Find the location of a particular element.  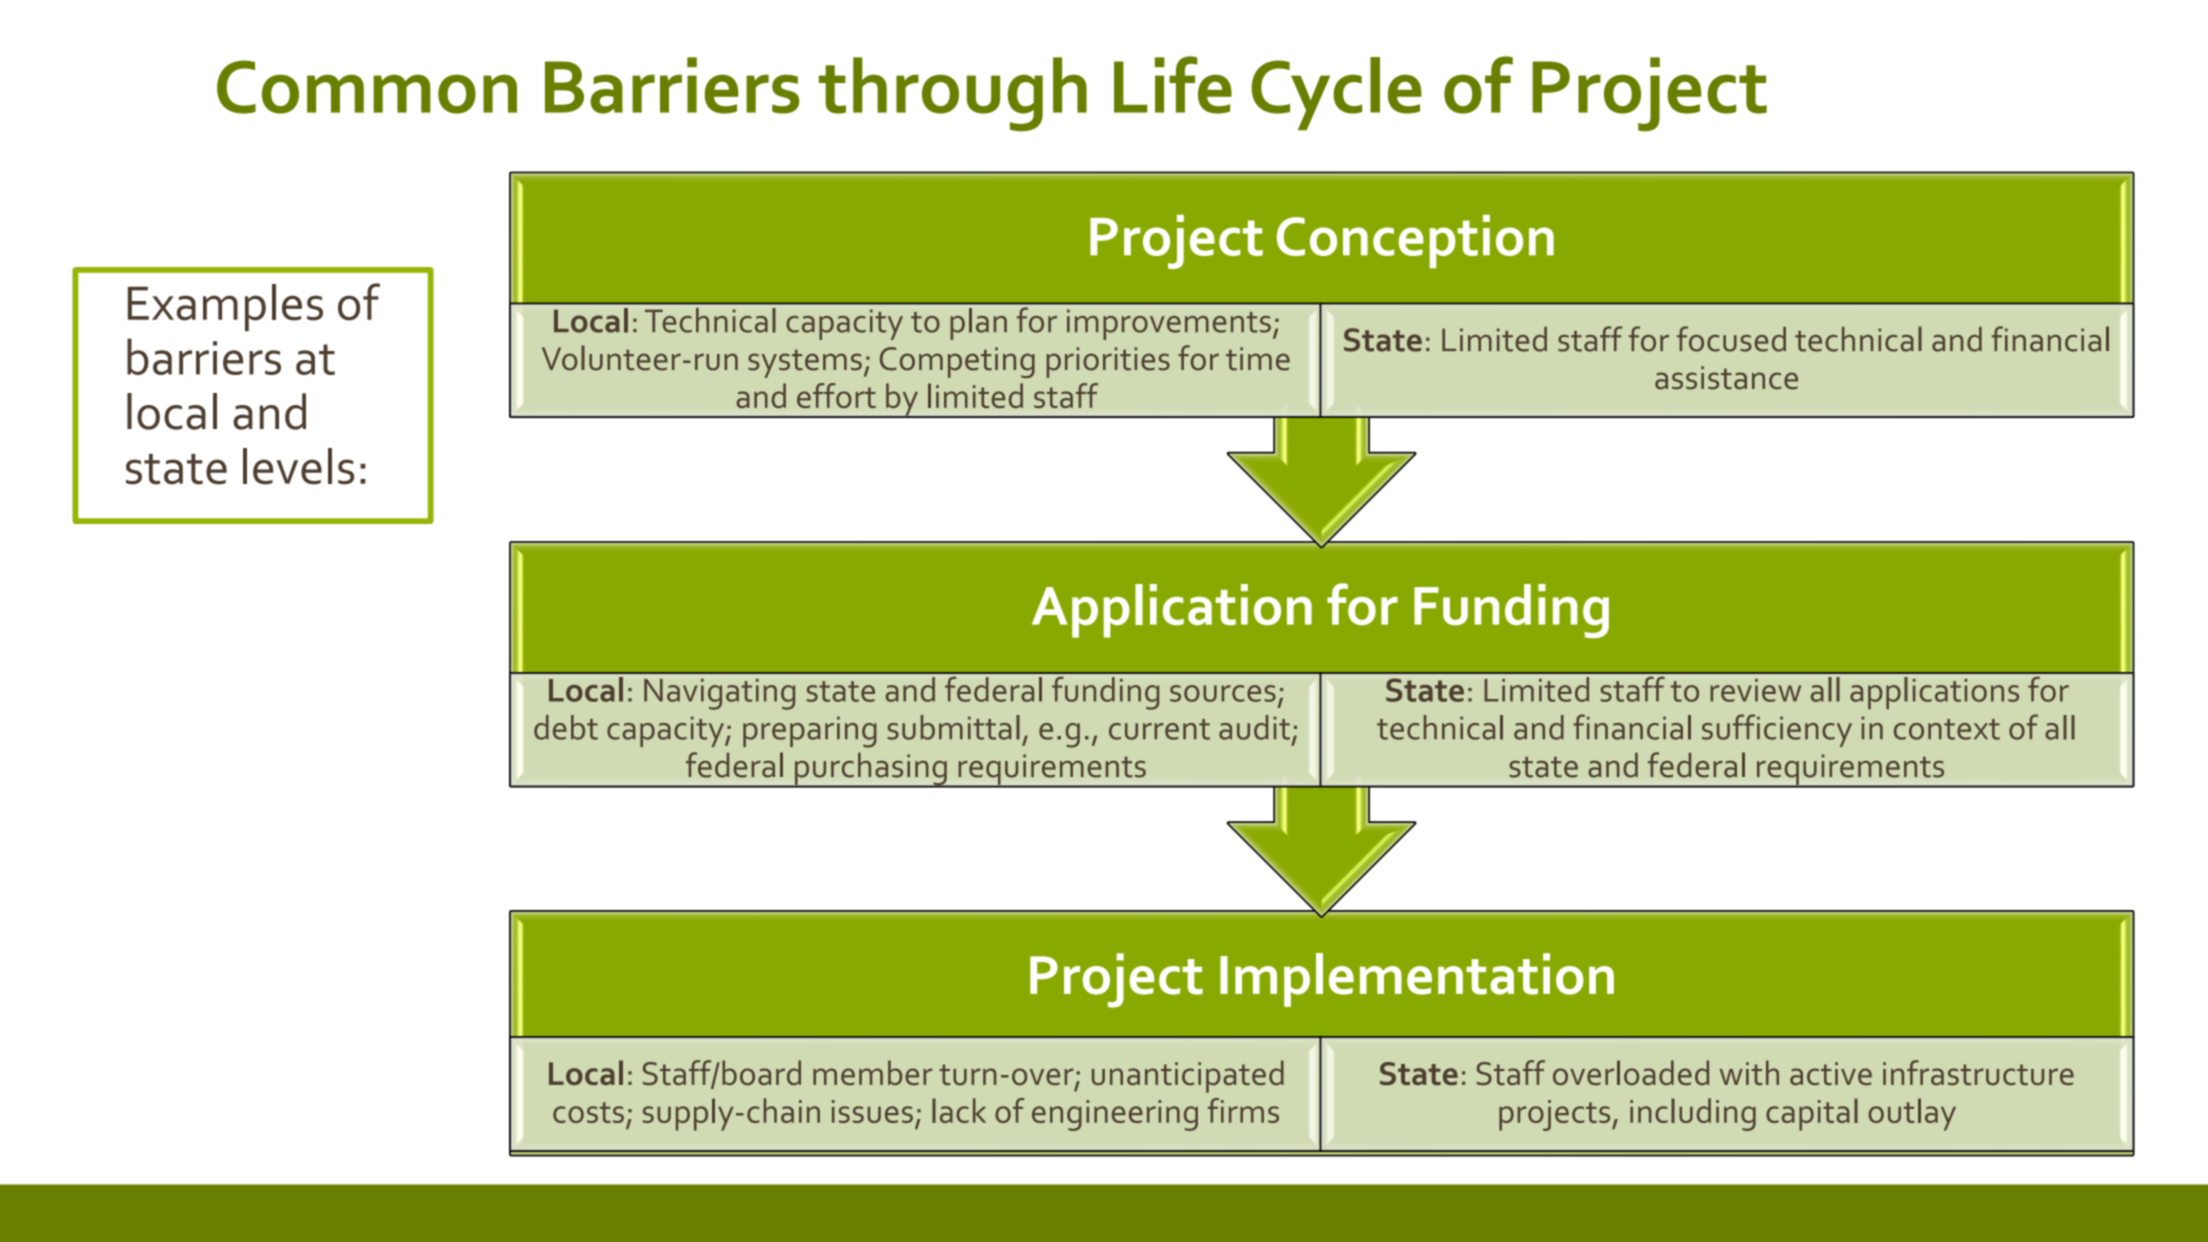

Life is located at coordinates (1173, 85).
